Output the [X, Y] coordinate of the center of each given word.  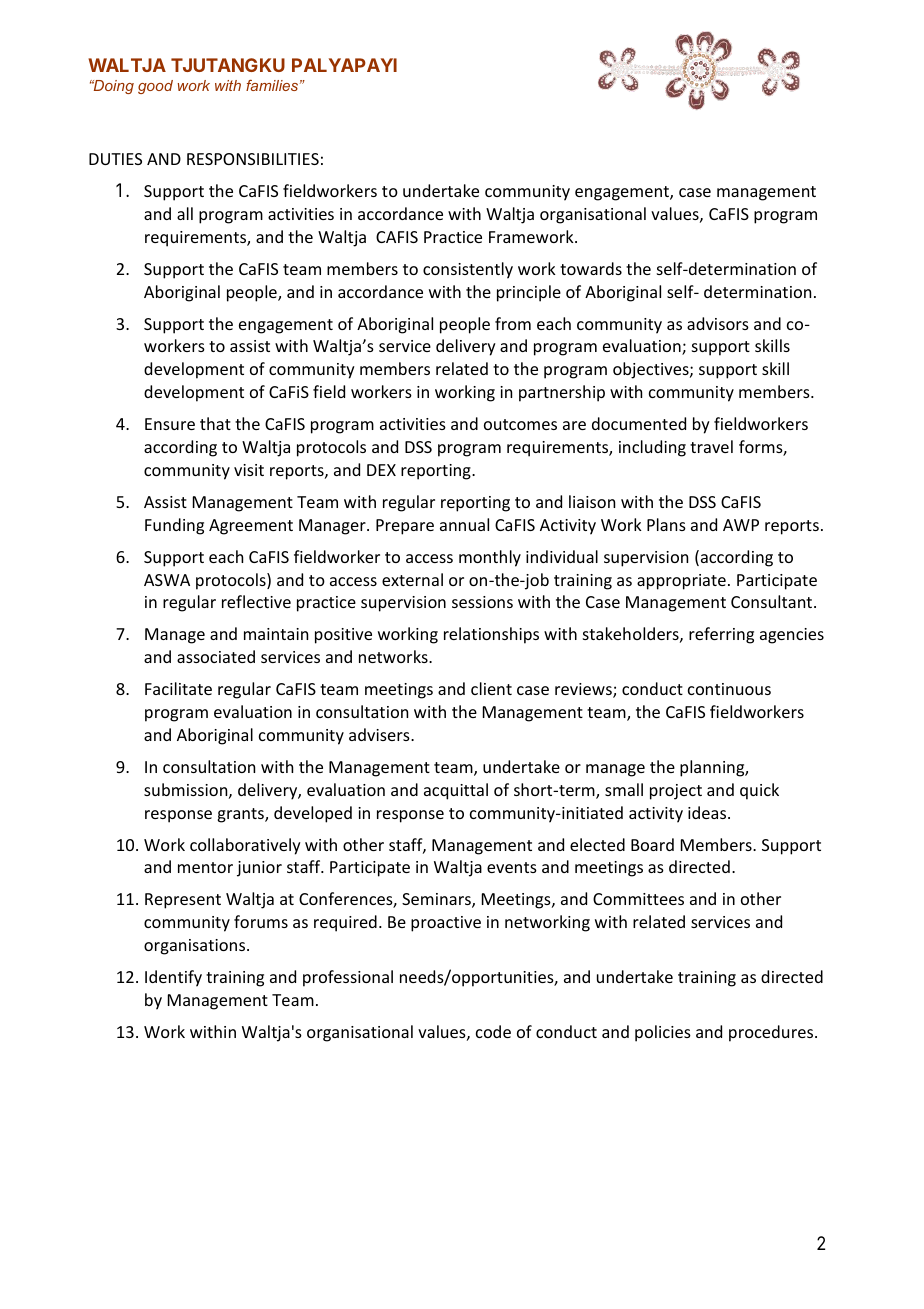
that [215, 423]
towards [591, 268]
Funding [174, 526]
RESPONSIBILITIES [253, 159]
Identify [173, 978]
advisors [718, 323]
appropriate [681, 582]
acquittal [456, 791]
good [155, 87]
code [493, 1031]
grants [241, 815]
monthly [490, 558]
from [513, 323]
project [676, 792]
